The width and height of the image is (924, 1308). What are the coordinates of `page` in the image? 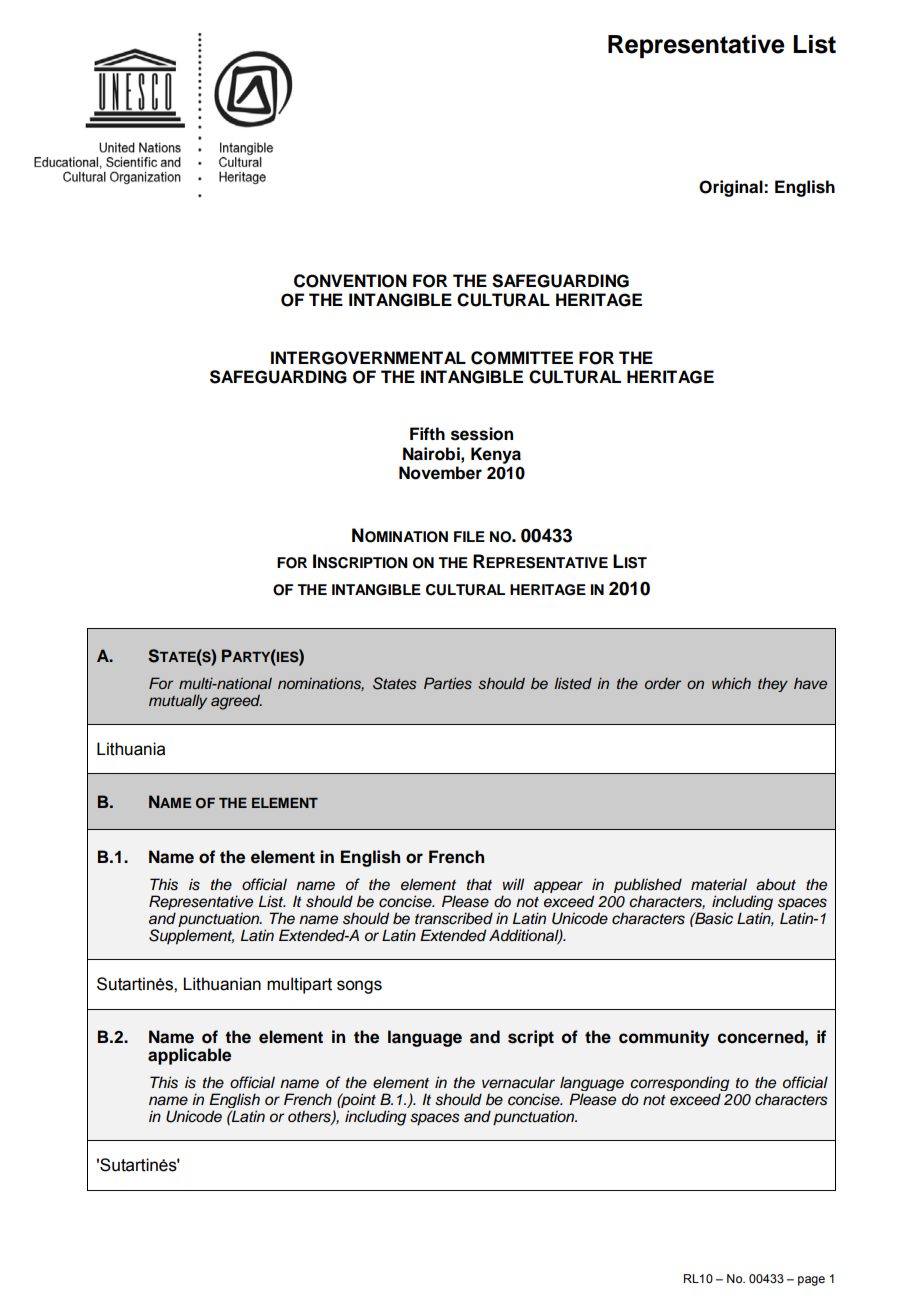 It's located at (811, 1281).
